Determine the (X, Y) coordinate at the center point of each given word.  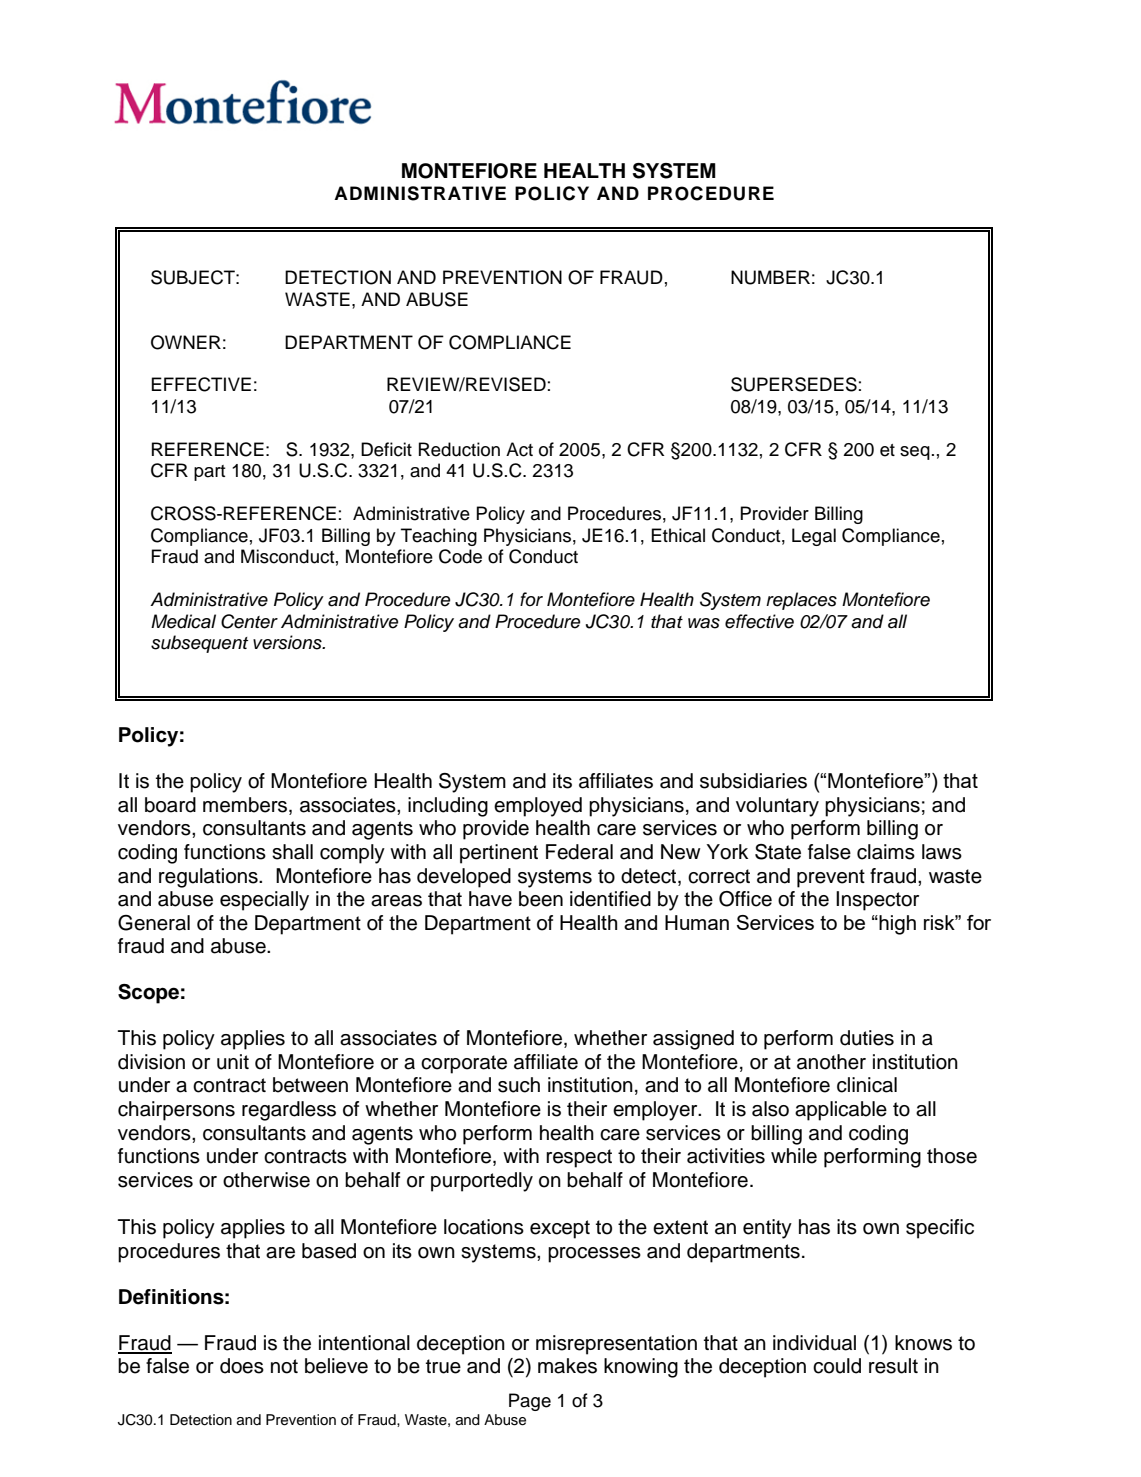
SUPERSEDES (794, 384)
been (541, 899)
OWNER (186, 342)
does (242, 1366)
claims (886, 852)
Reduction (459, 449)
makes (567, 1366)
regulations (209, 878)
